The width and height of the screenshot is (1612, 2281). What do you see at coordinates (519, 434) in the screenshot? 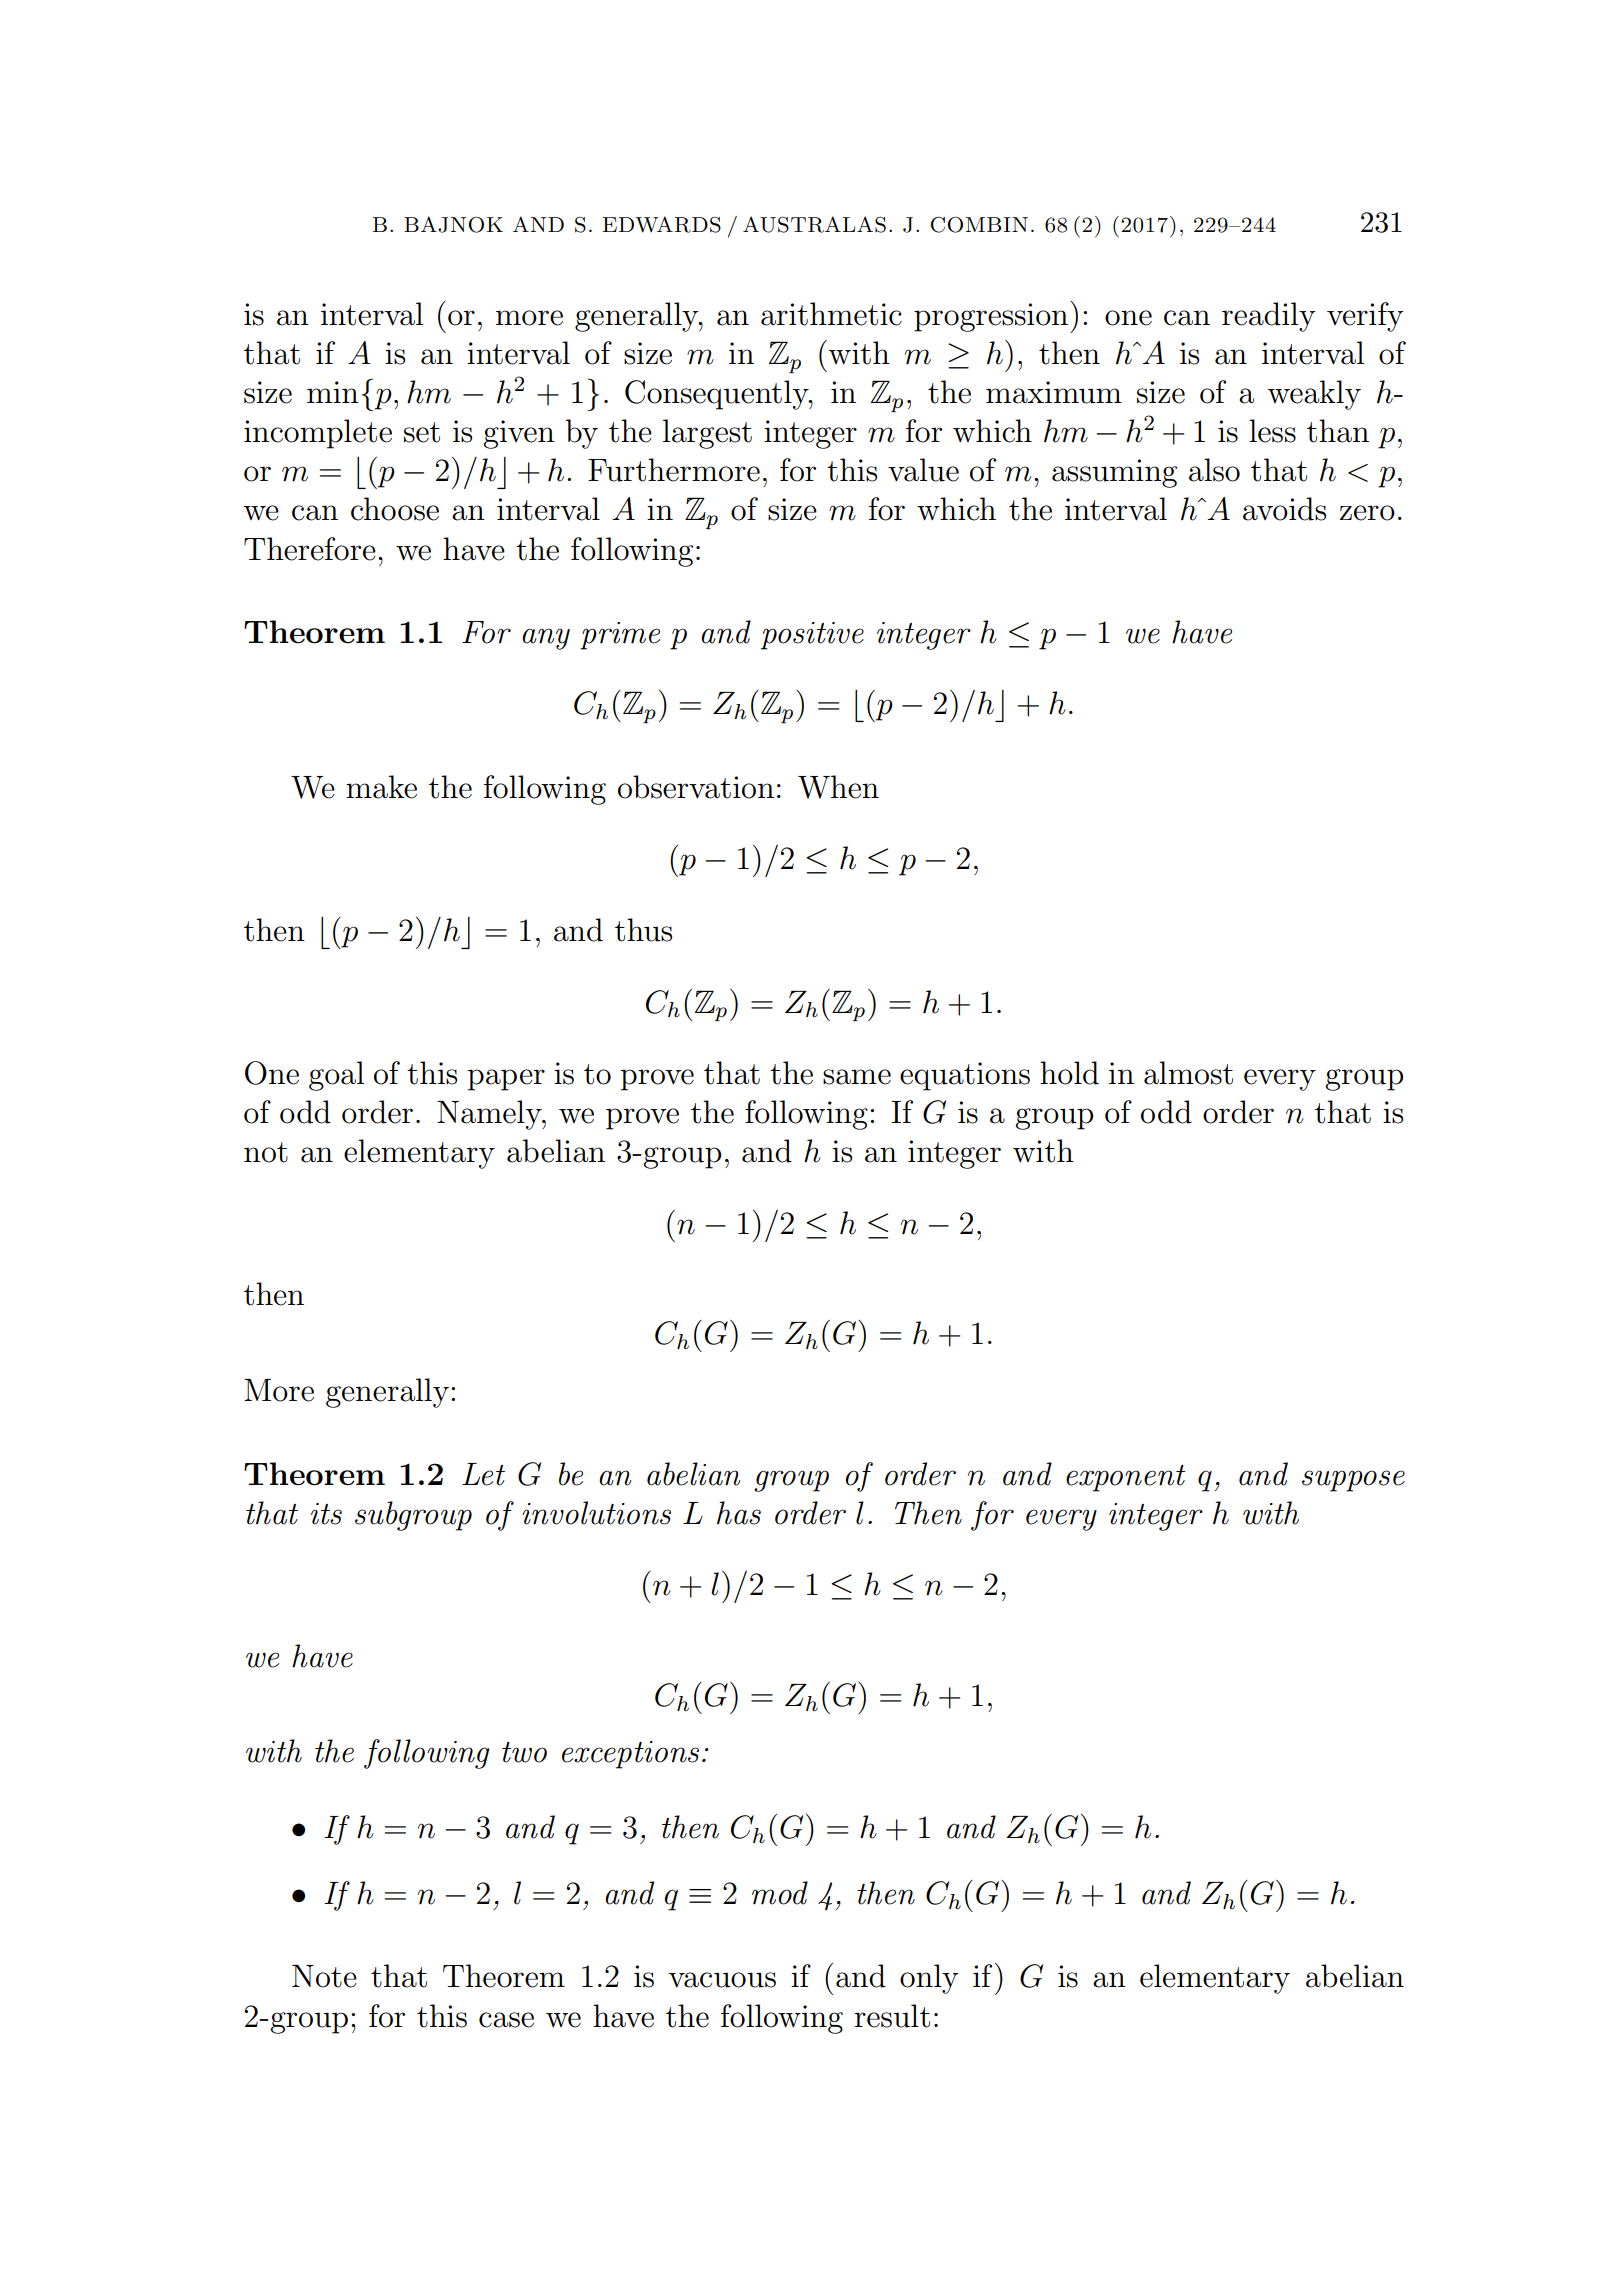
I see `given` at bounding box center [519, 434].
